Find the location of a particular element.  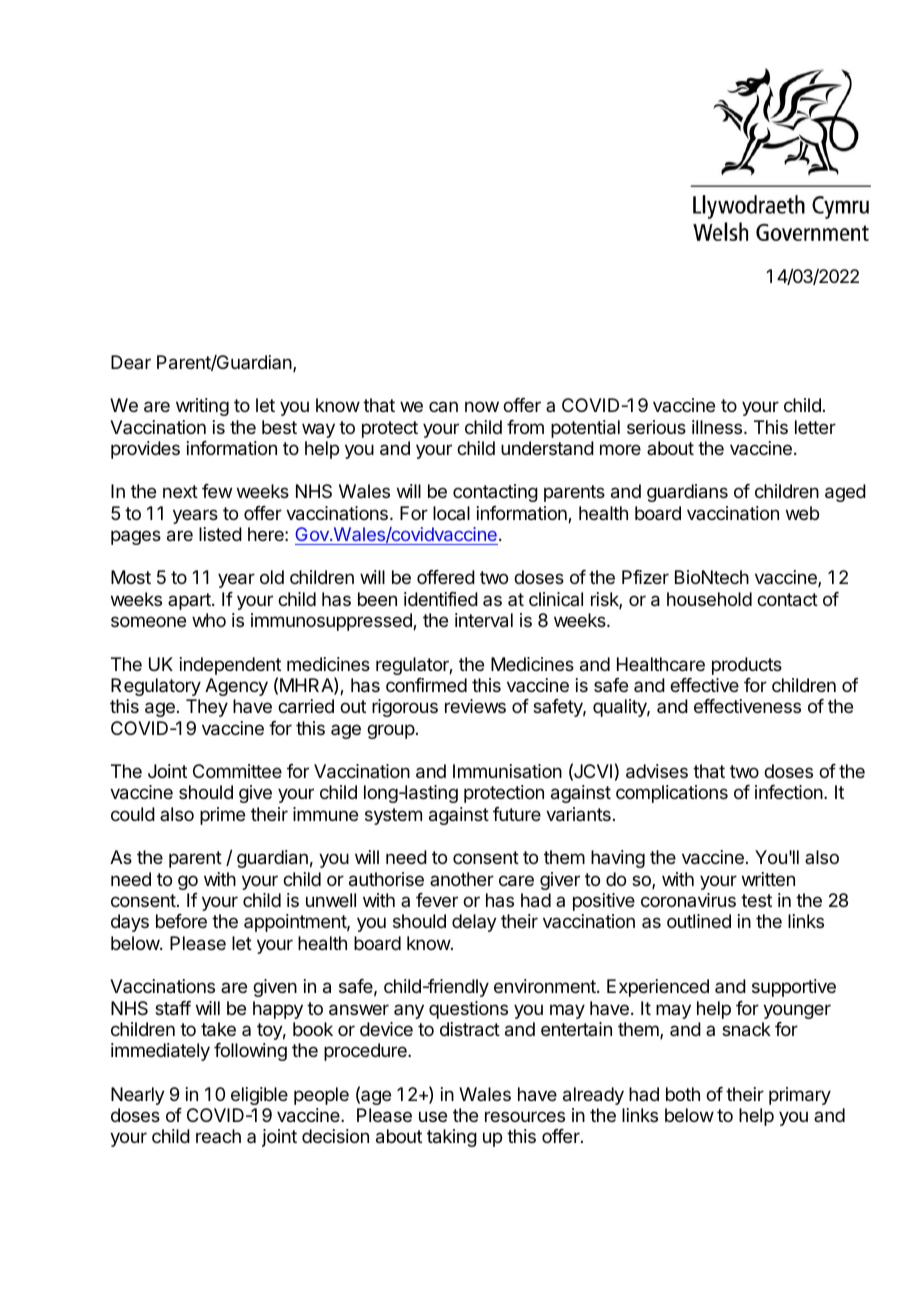

reach is located at coordinates (218, 1136).
